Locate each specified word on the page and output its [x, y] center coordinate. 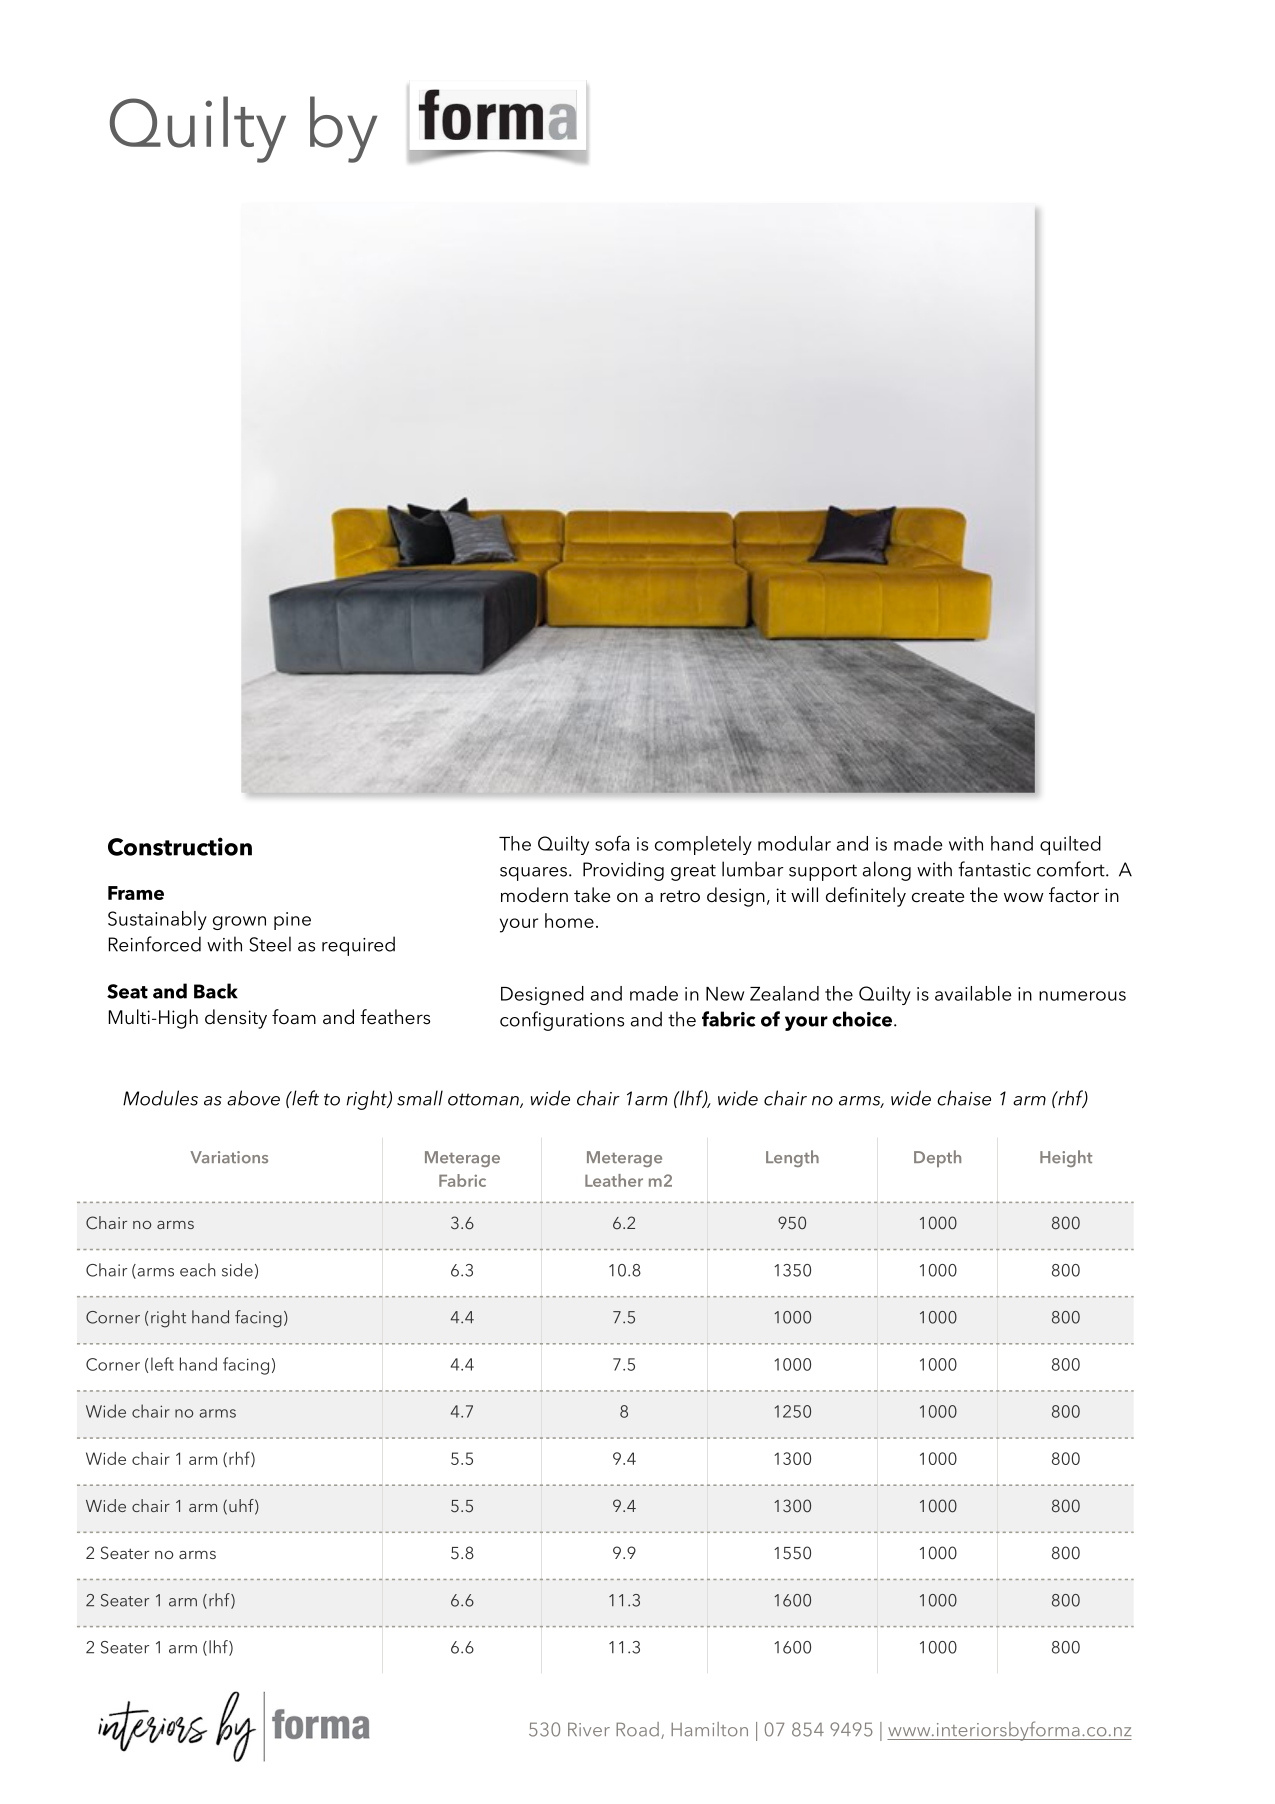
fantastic [994, 869]
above [253, 1098]
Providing [623, 871]
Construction [180, 846]
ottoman [484, 1100]
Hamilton [709, 1729]
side [237, 1270]
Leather [614, 1180]
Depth [937, 1158]
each [198, 1270]
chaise [964, 1098]
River [589, 1729]
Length [792, 1158]
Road [637, 1729]
